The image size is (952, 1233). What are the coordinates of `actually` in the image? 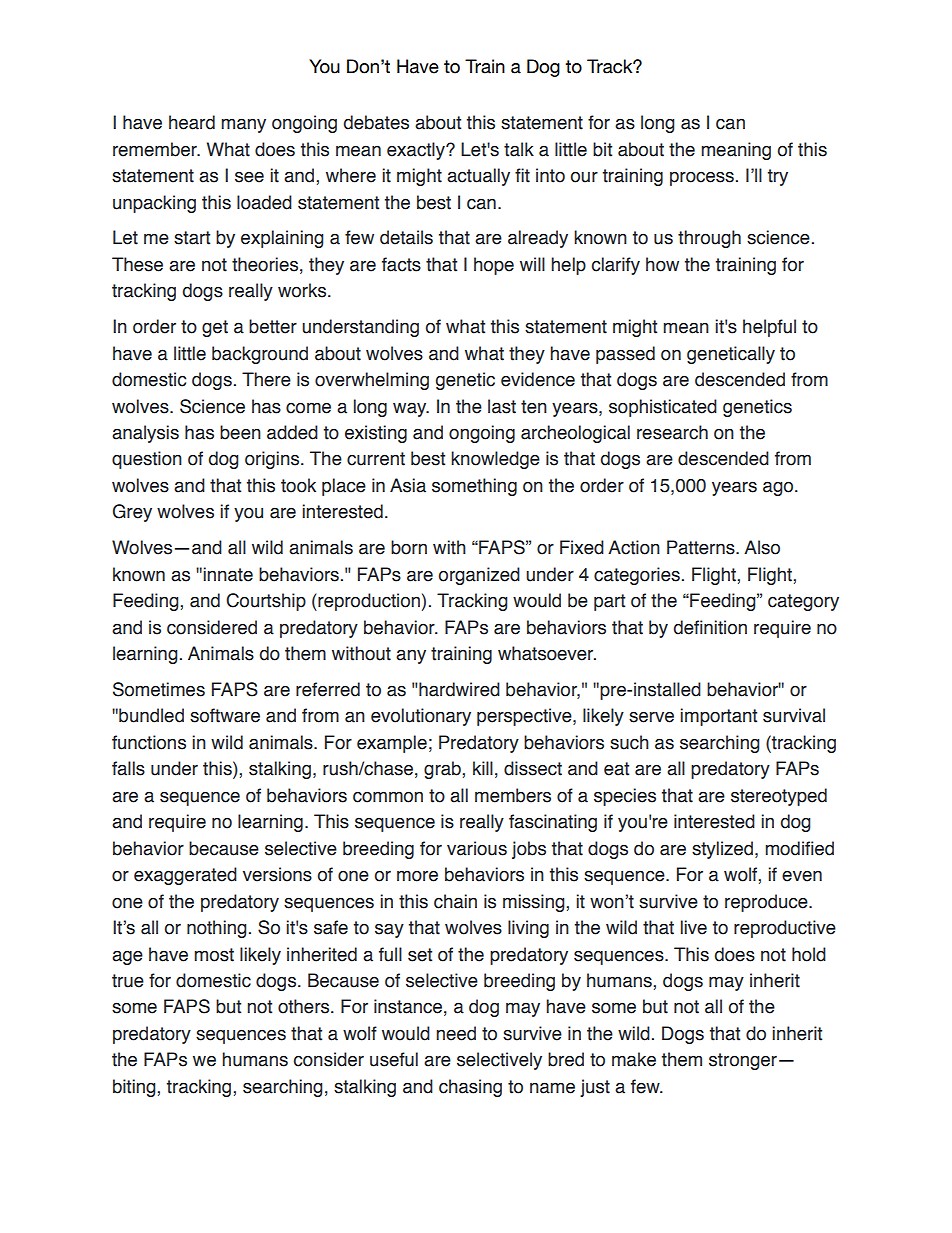 It's located at (478, 177).
